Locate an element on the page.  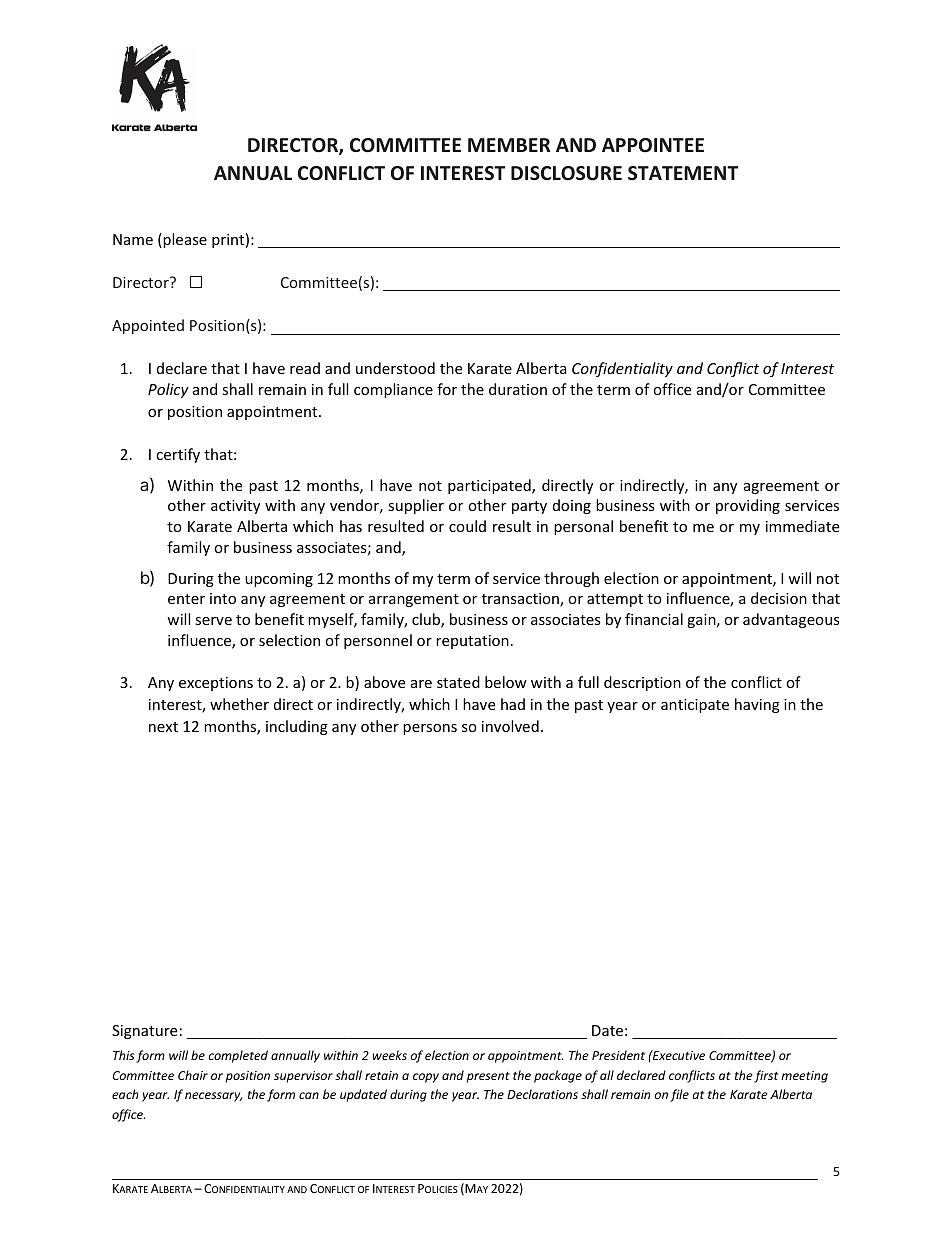
MEMBER is located at coordinates (509, 145).
